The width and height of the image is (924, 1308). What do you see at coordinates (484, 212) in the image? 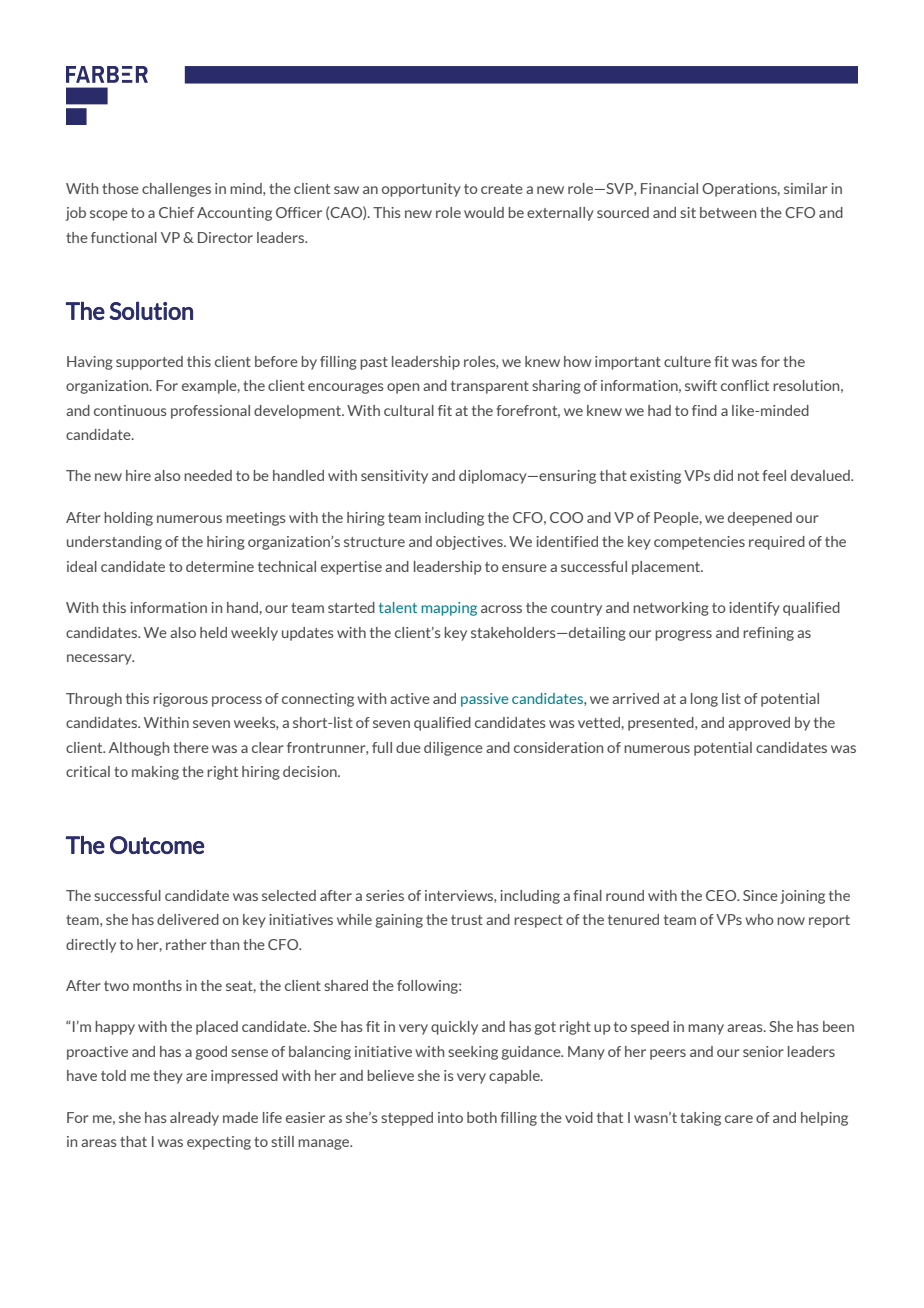
I see `would` at bounding box center [484, 212].
